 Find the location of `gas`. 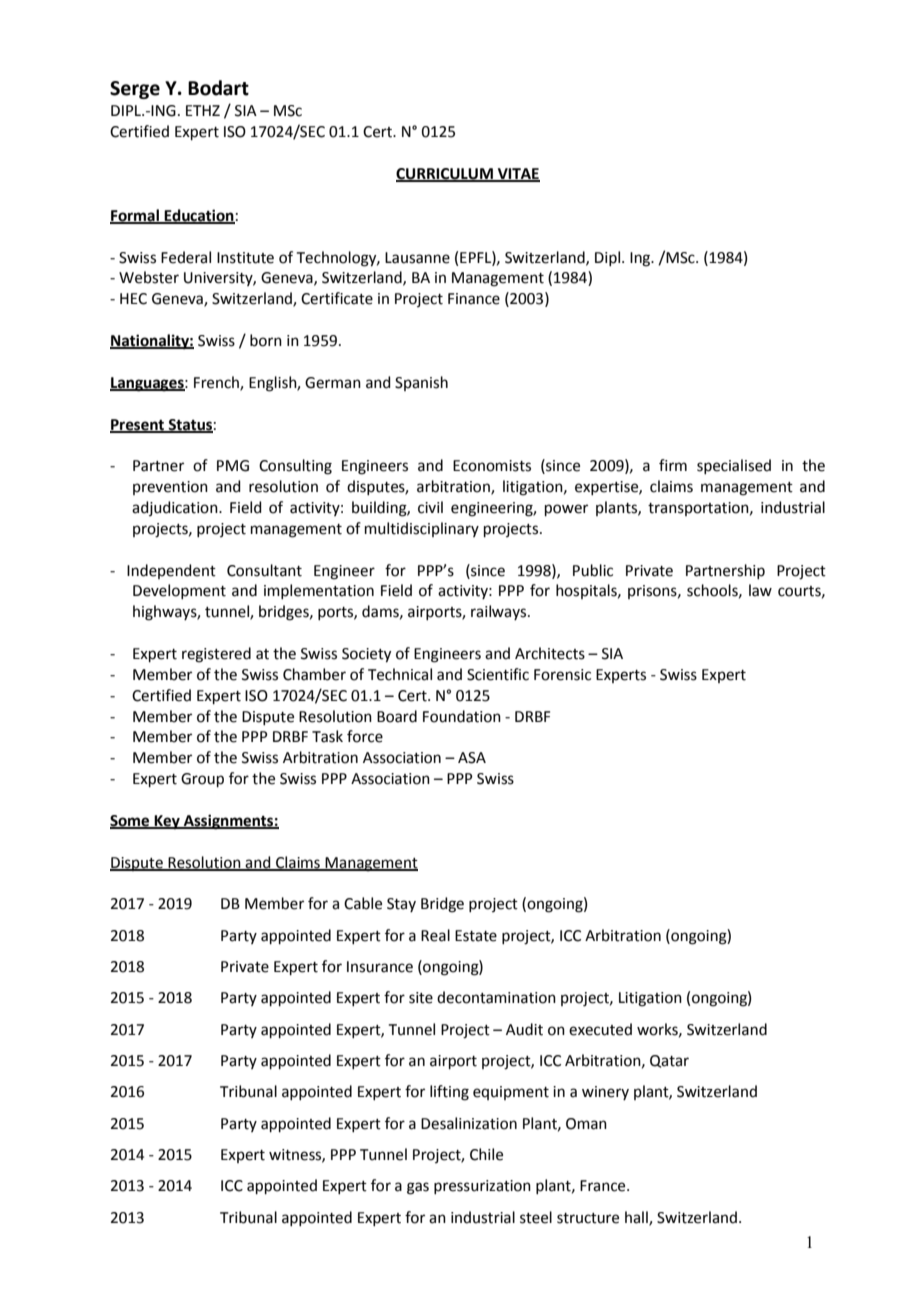

gas is located at coordinates (418, 1188).
